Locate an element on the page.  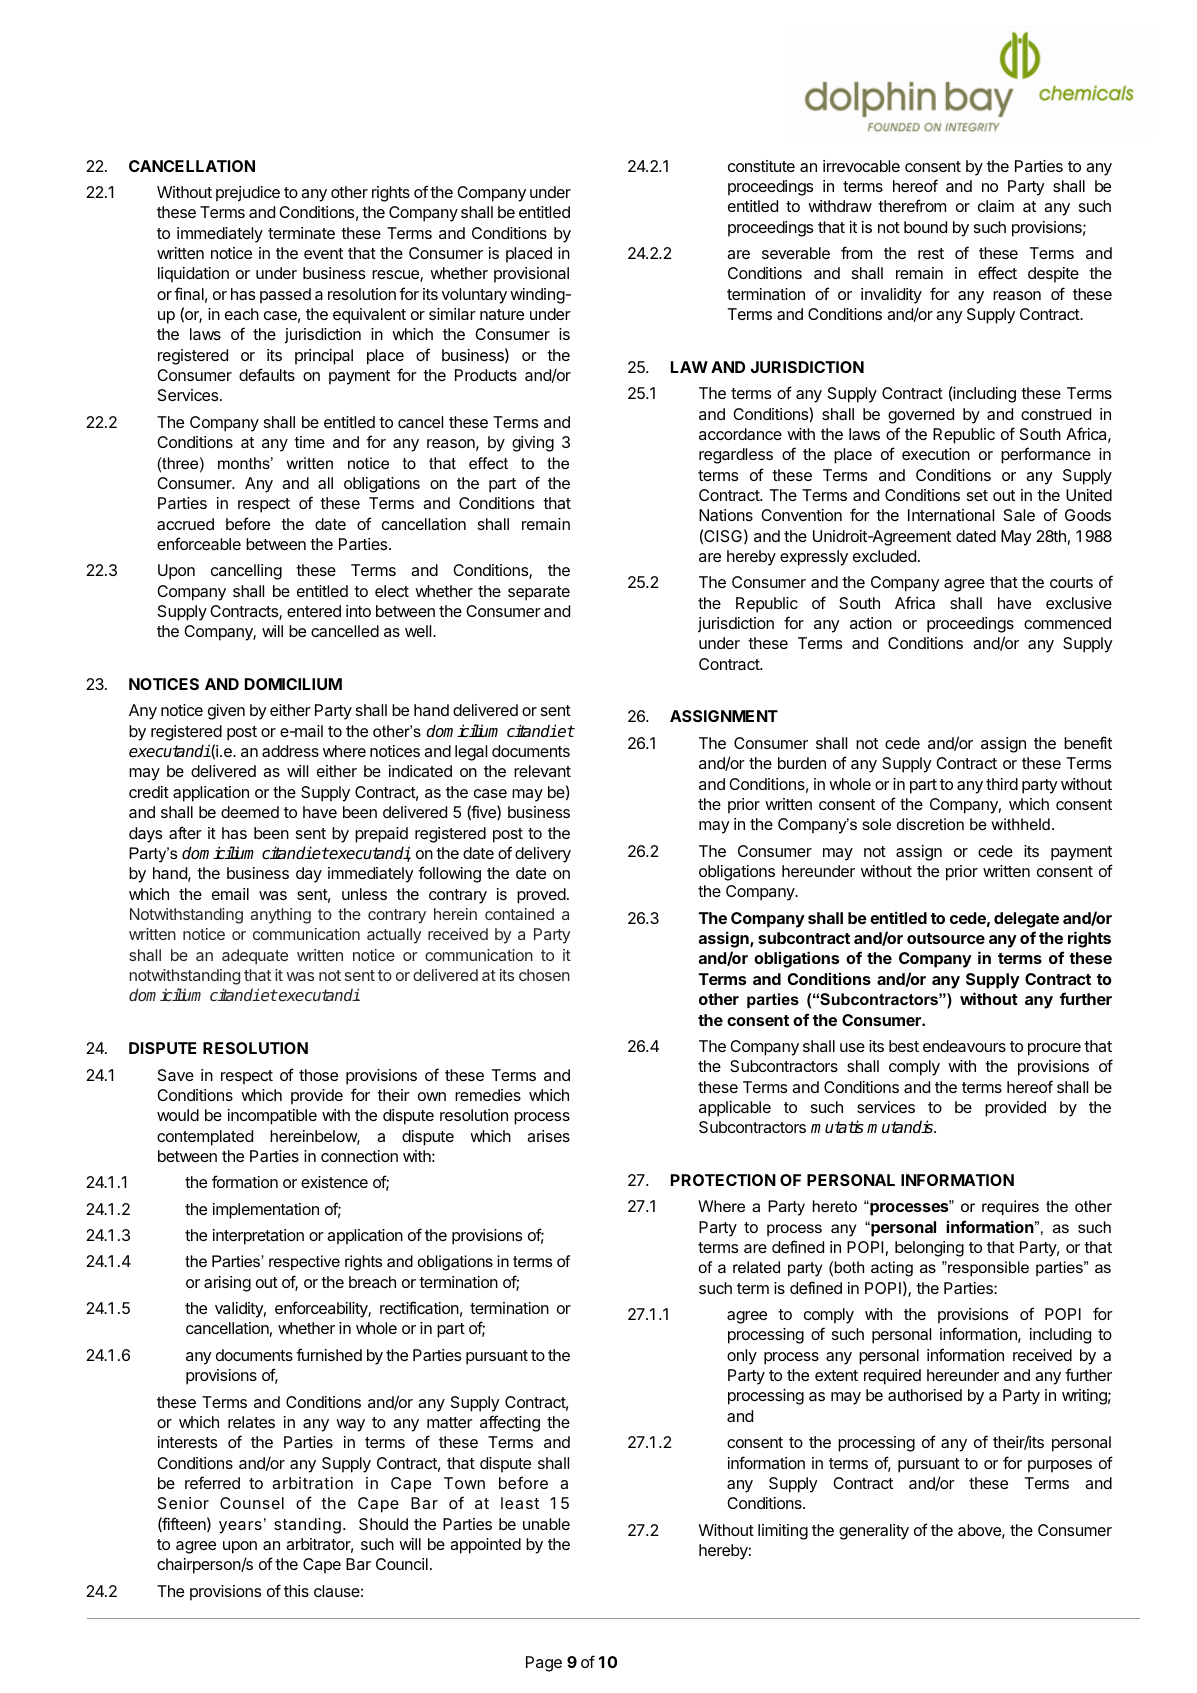
proved is located at coordinates (542, 896).
